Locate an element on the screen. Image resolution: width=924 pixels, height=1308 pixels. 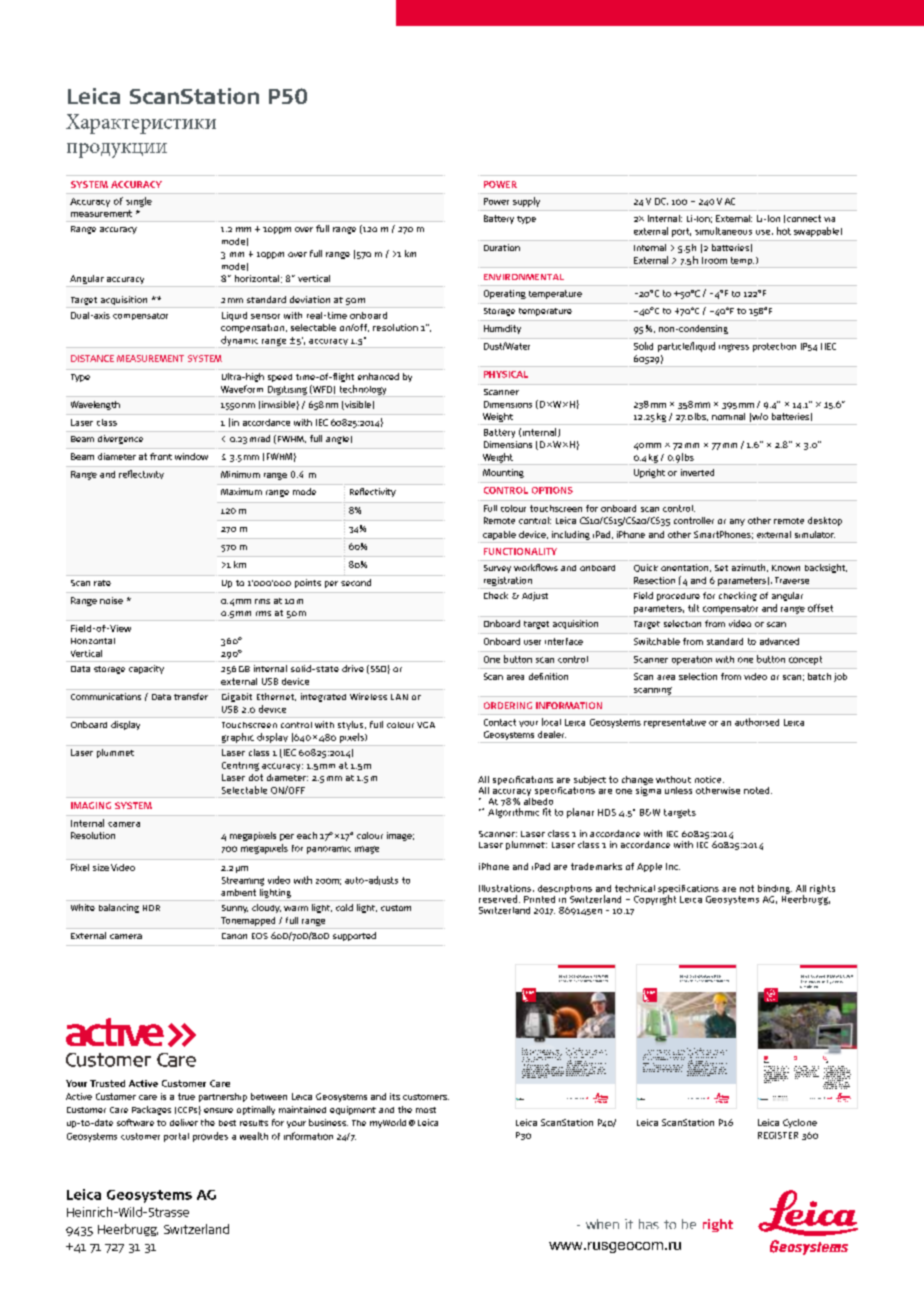
supply is located at coordinates (526, 202).
